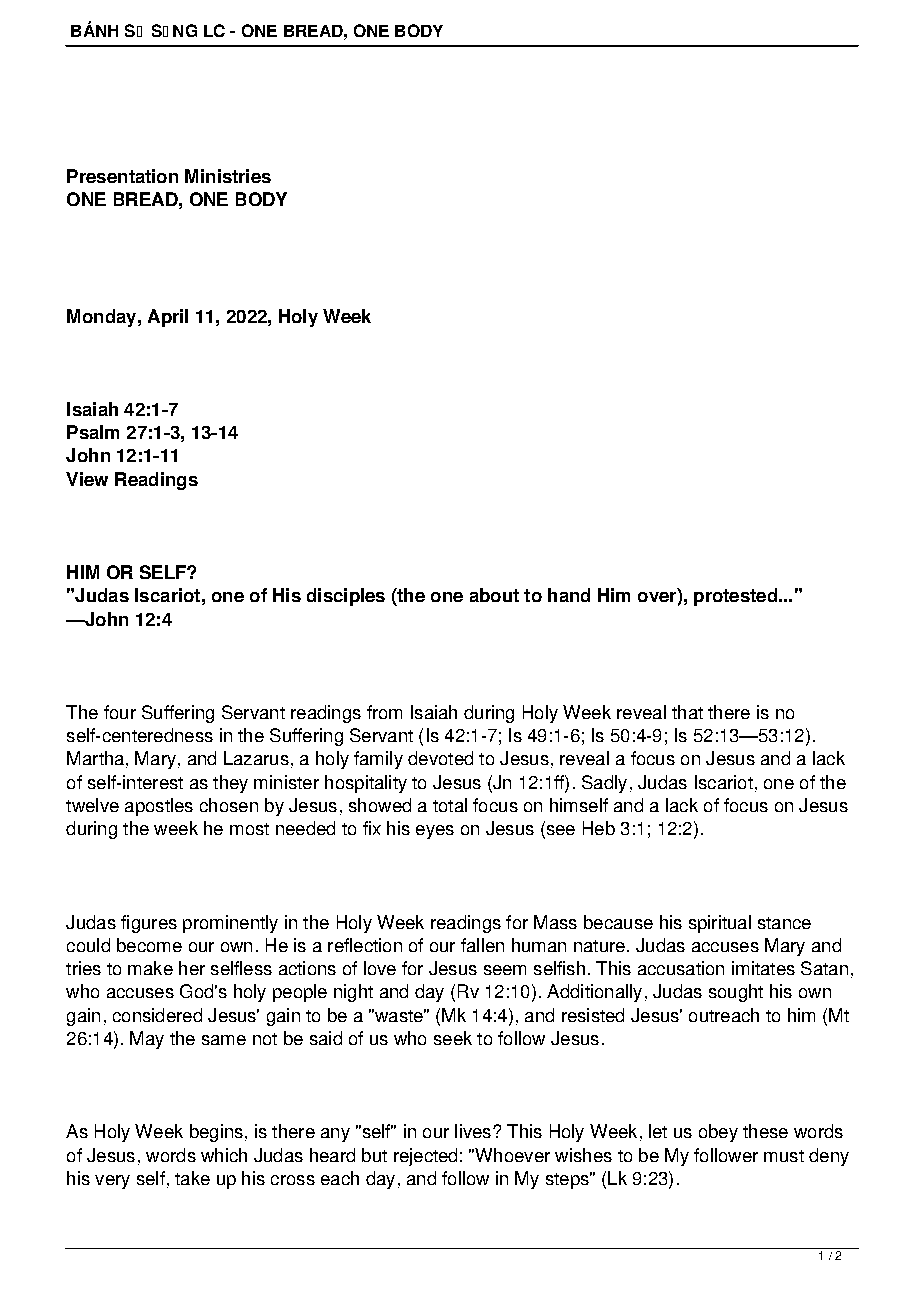 This screenshot has height=1308, width=924. Describe the element at coordinates (87, 479) in the screenshot. I see `View` at that location.
